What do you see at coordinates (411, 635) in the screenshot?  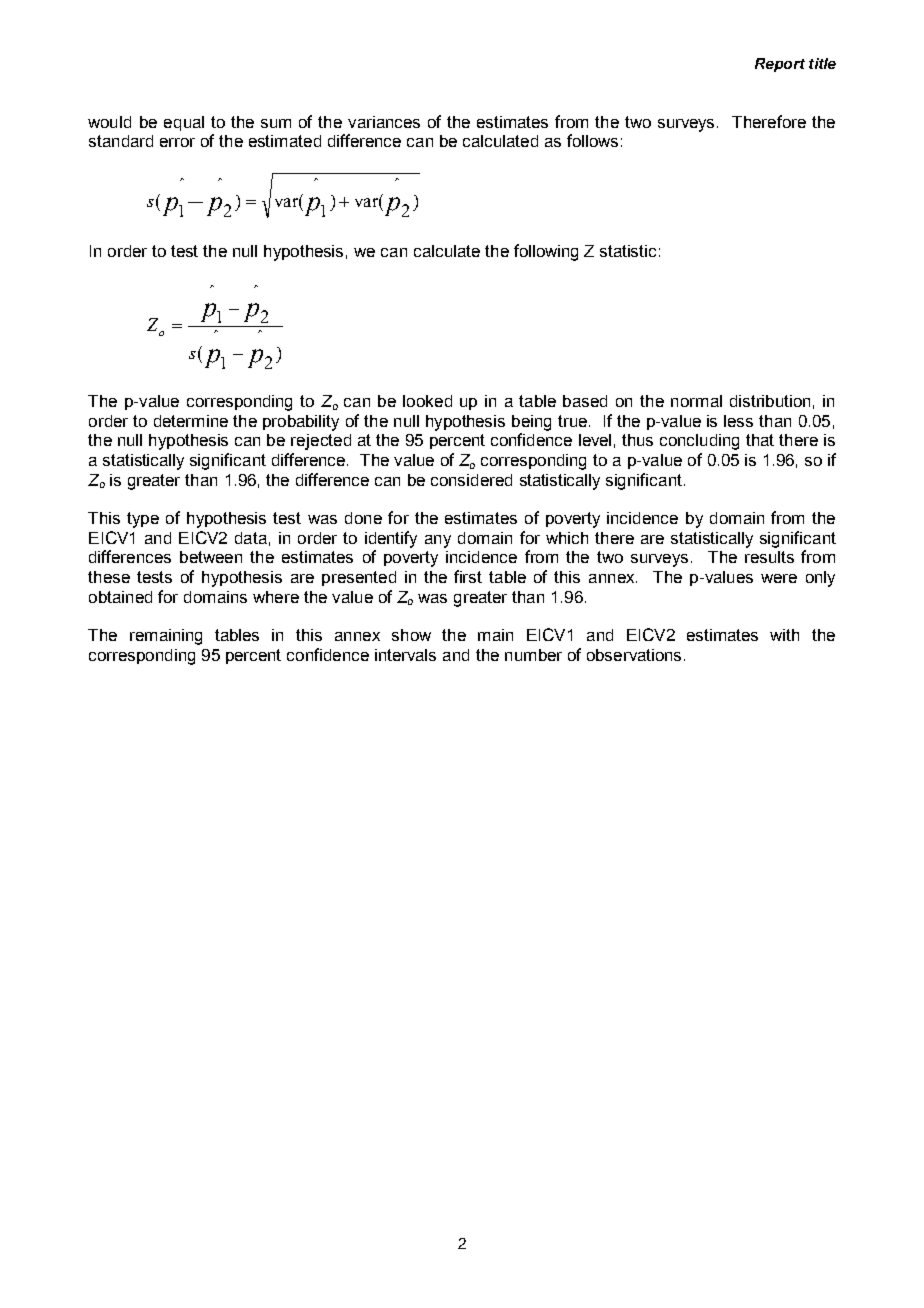 I see `show` at bounding box center [411, 635].
